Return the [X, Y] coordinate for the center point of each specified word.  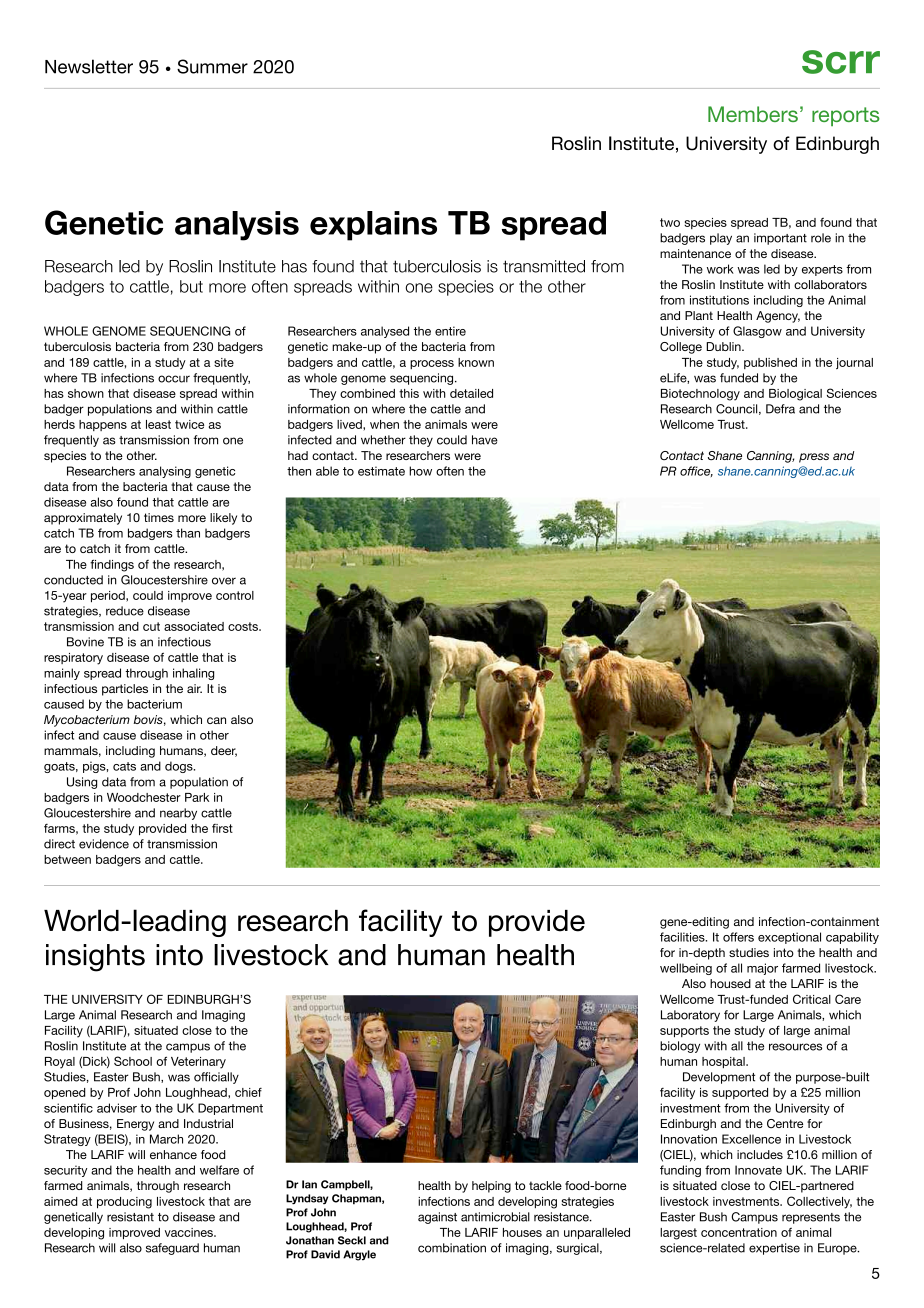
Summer [212, 66]
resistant [130, 1217]
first [222, 828]
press [814, 458]
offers [738, 937]
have [485, 440]
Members [753, 114]
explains [373, 226]
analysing [165, 472]
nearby [178, 814]
